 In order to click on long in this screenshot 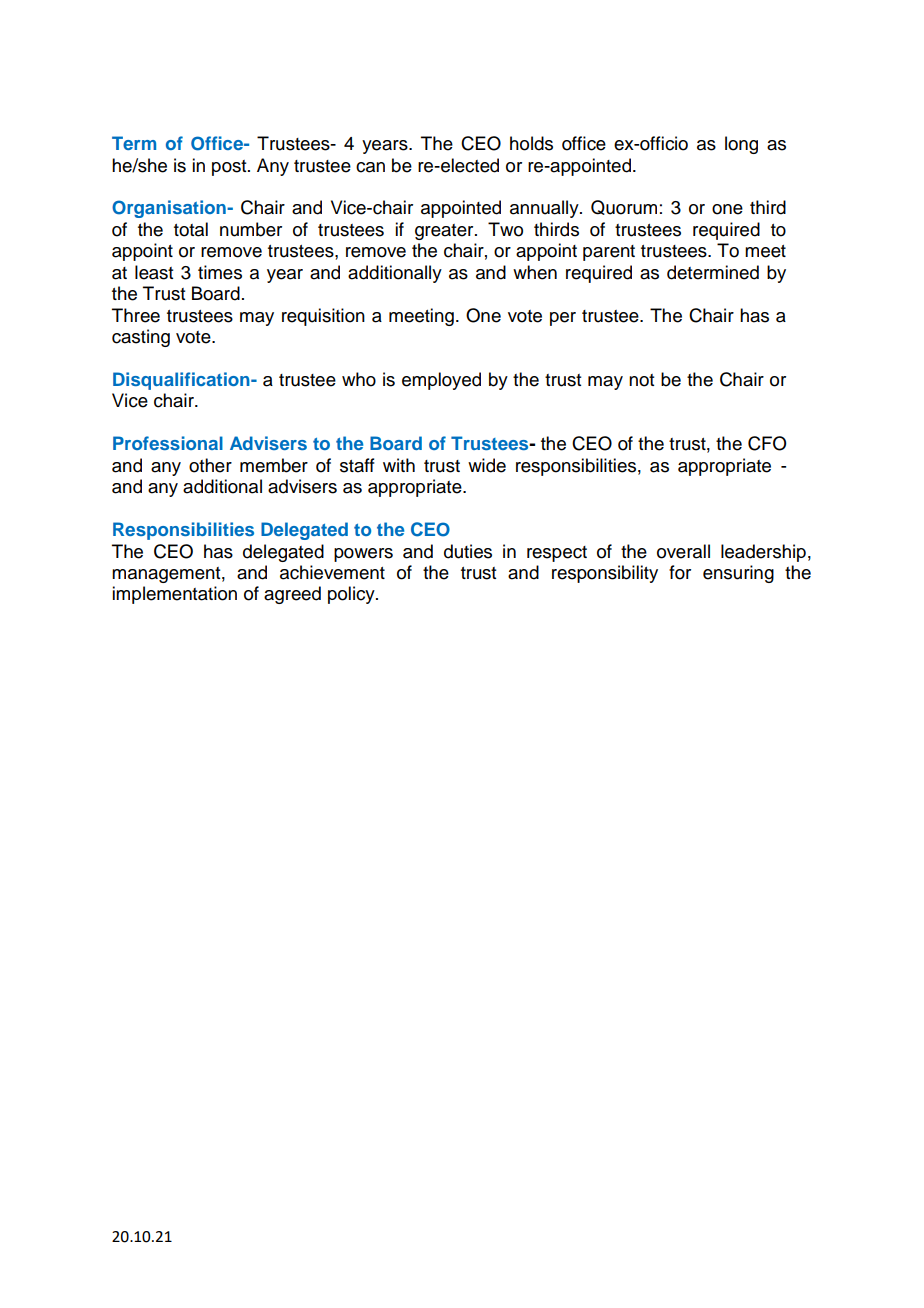, I will do `click(741, 145)`.
